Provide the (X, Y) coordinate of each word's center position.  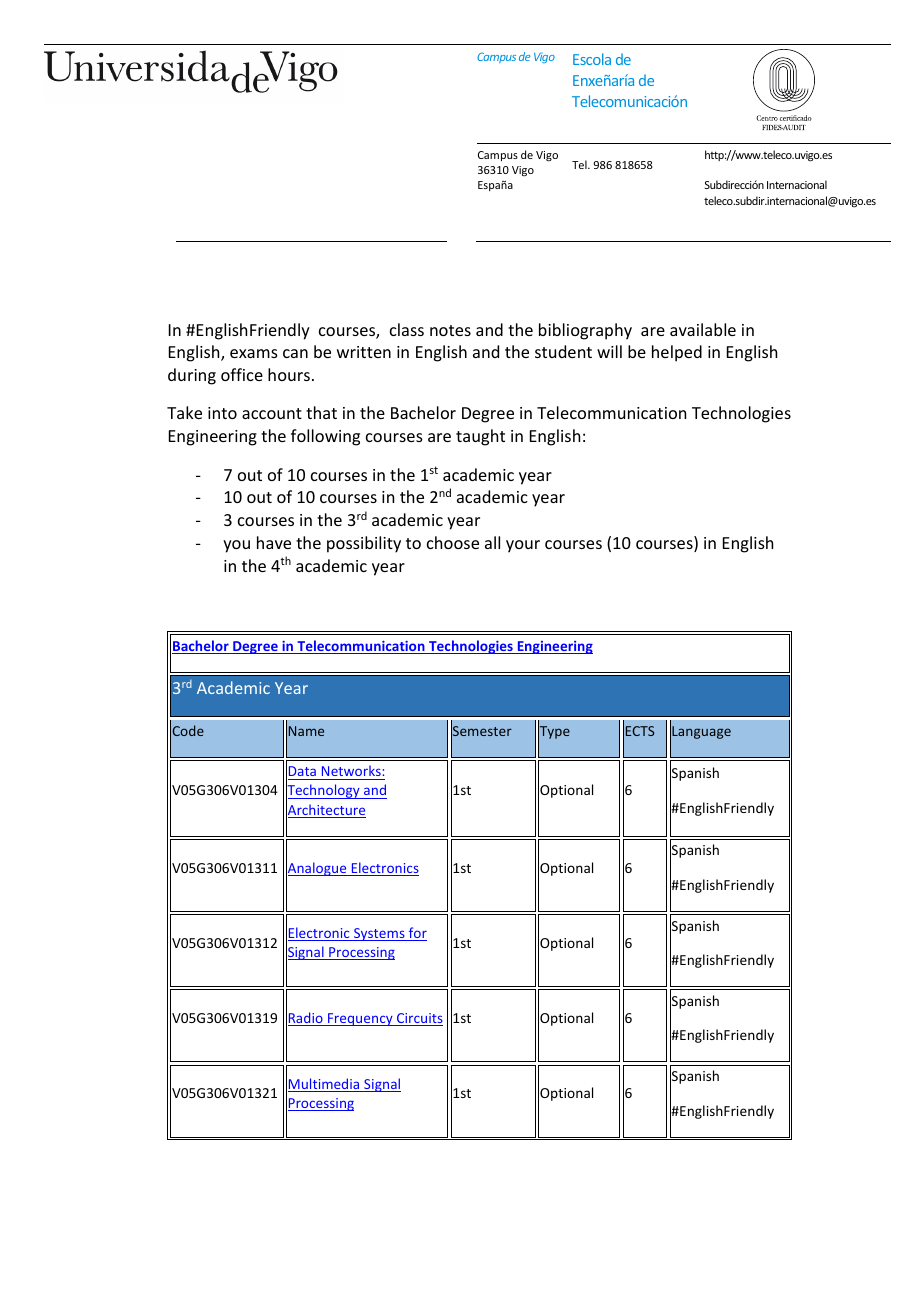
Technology (324, 792)
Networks (351, 772)
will (609, 351)
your (523, 546)
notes (450, 330)
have (274, 542)
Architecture (326, 810)
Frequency (360, 1019)
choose (453, 542)
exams (254, 353)
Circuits (419, 1019)
